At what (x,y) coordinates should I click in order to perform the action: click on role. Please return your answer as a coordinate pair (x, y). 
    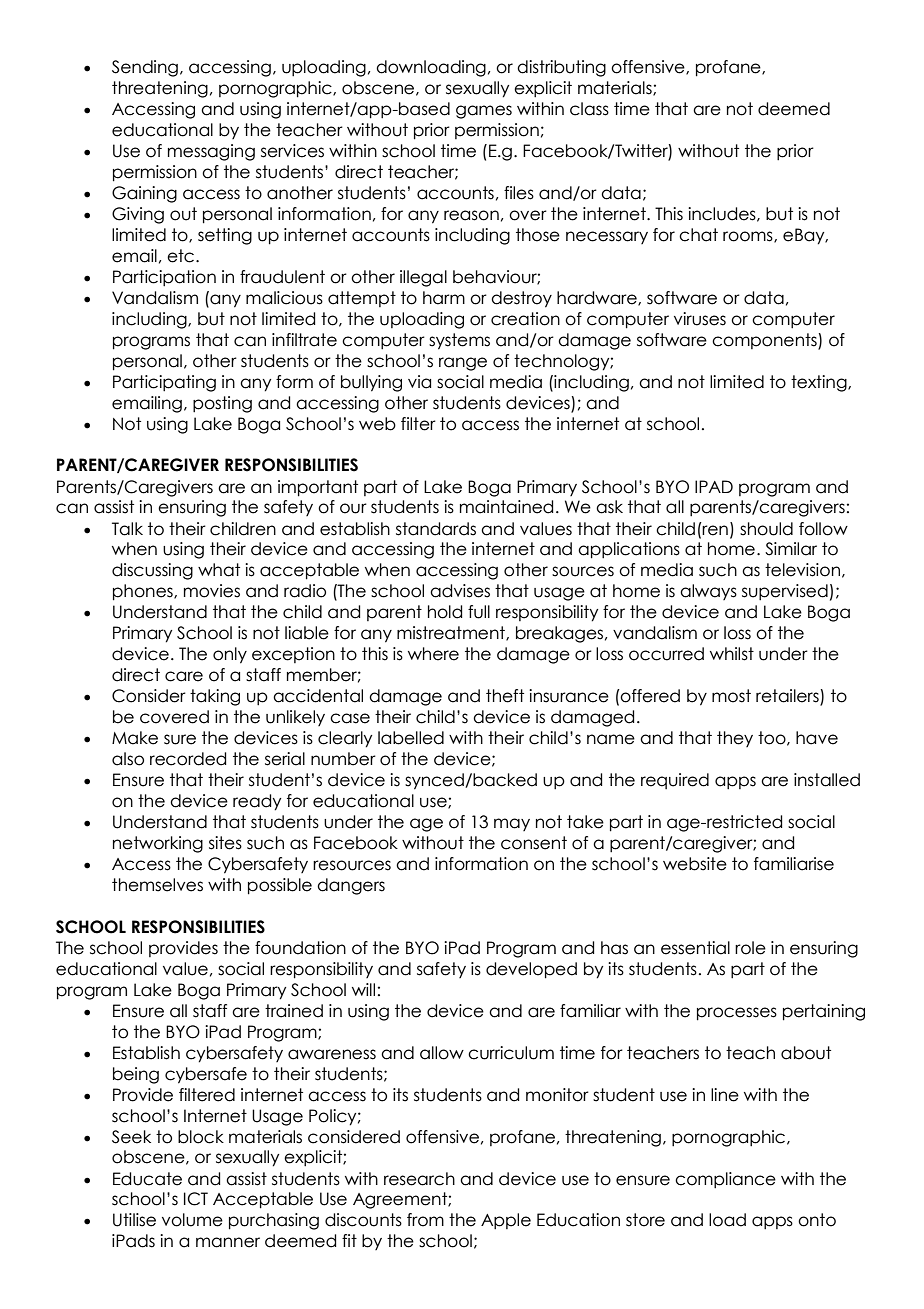
    Looking at the image, I should click on (750, 948).
